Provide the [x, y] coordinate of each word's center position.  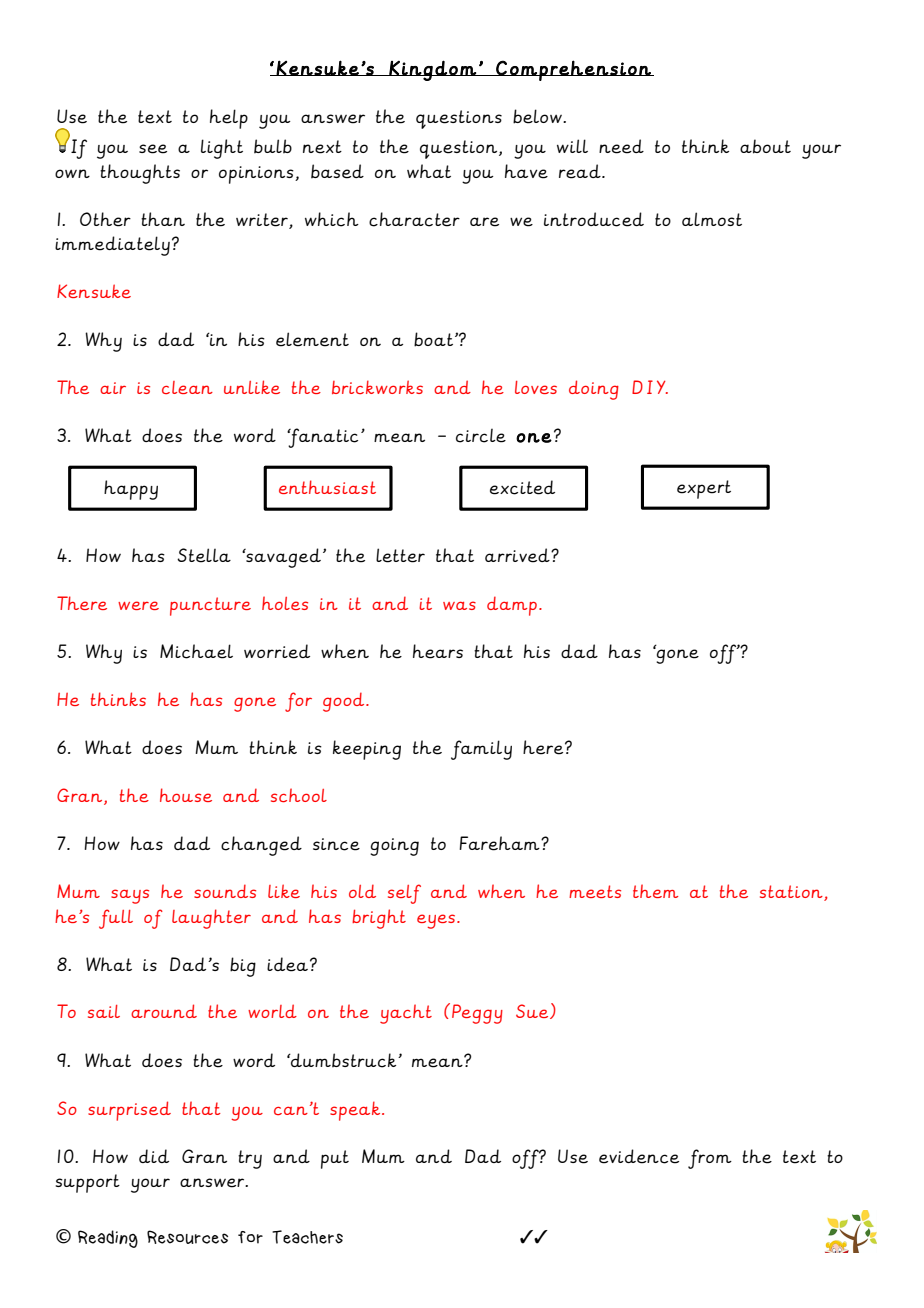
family [481, 750]
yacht [406, 1014]
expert [704, 489]
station [792, 893]
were [138, 605]
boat [433, 339]
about [765, 146]
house [186, 795]
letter [400, 555]
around [164, 1011]
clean [187, 387]
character [414, 219]
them [655, 891]
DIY [650, 387]
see [153, 149]
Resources [187, 1237]
